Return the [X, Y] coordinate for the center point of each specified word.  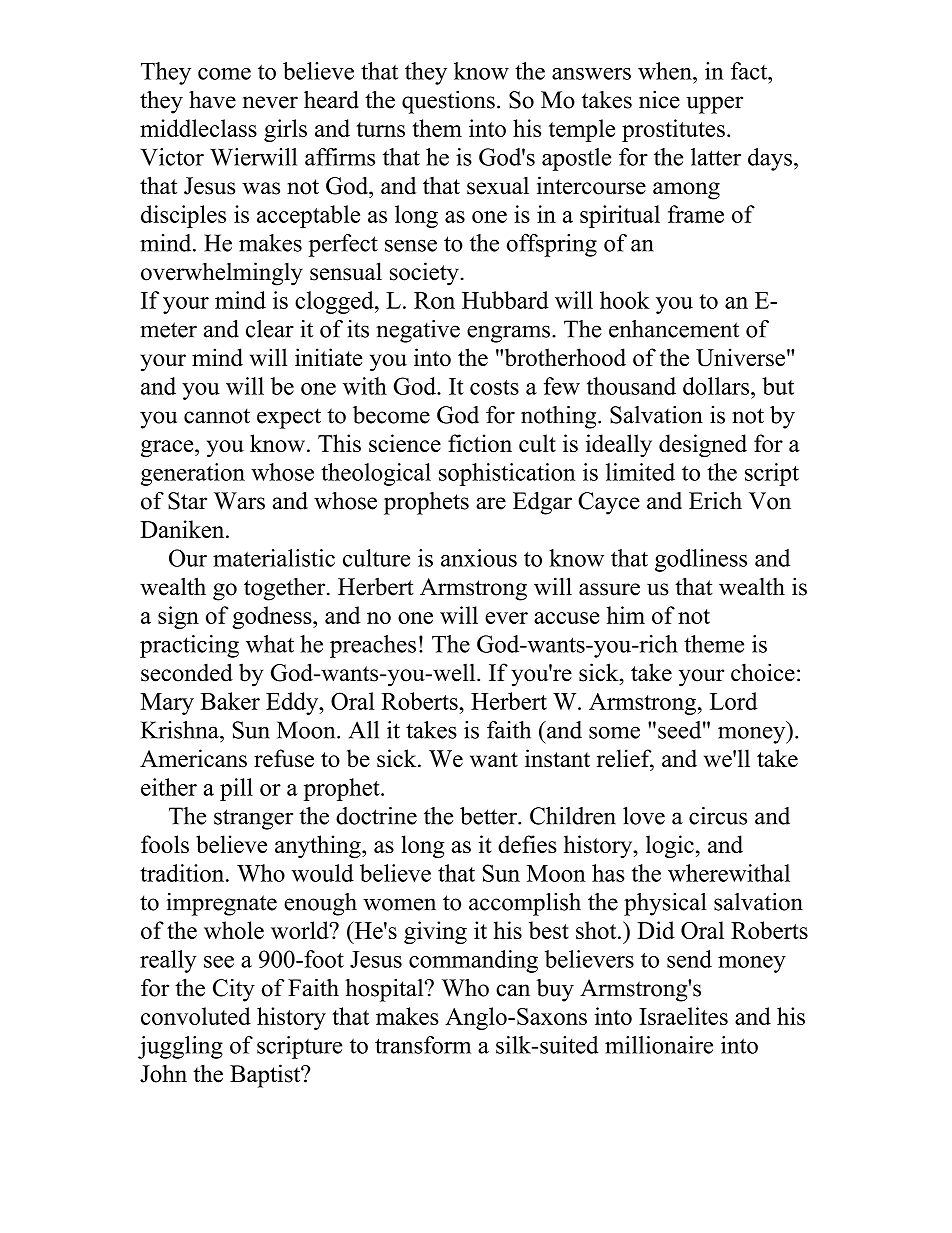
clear [270, 329]
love [644, 816]
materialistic [274, 558]
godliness [701, 560]
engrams [508, 334]
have [212, 100]
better [489, 816]
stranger [253, 819]
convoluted [196, 1016]
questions [448, 102]
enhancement [674, 329]
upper [714, 105]
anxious [479, 558]
